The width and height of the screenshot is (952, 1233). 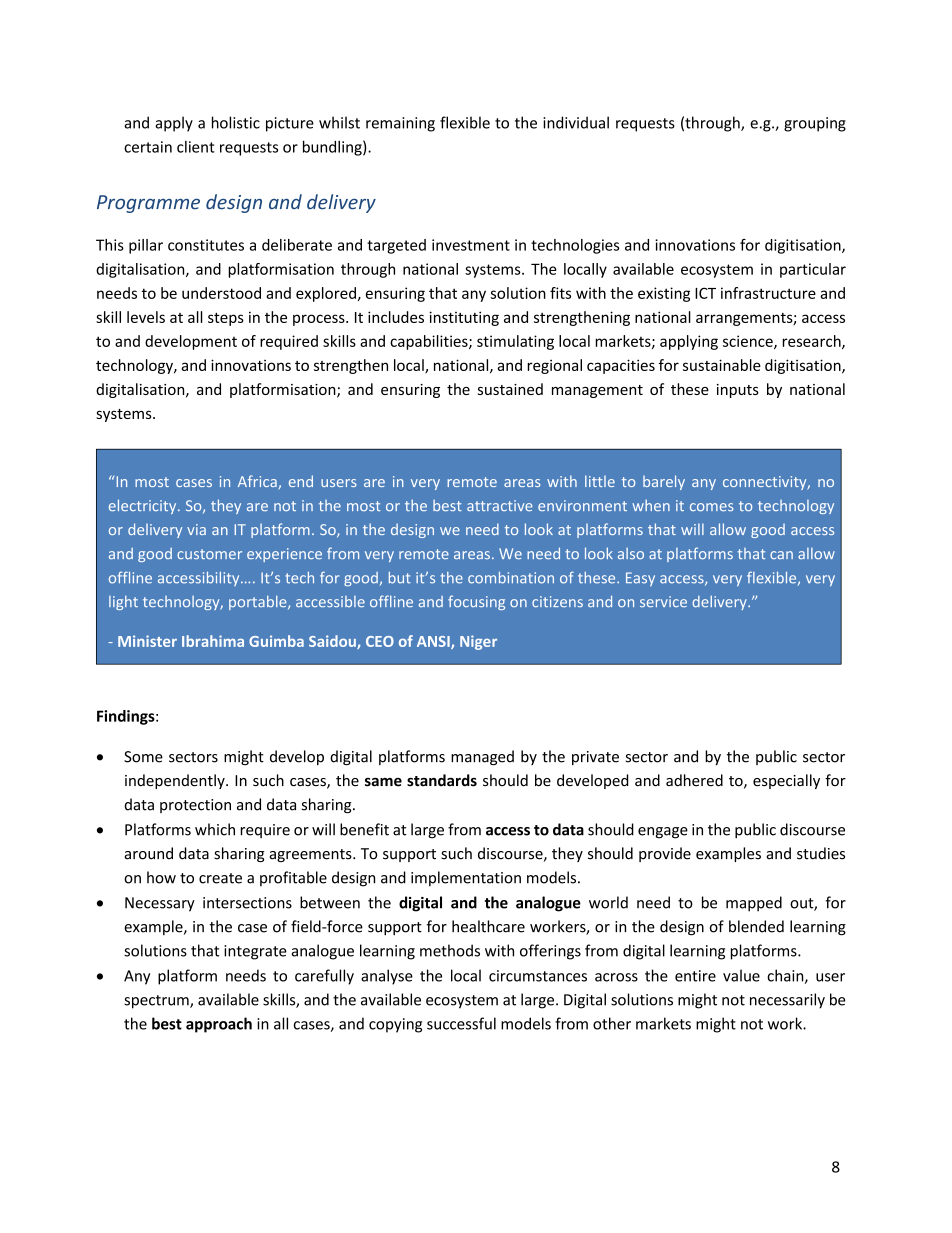 What do you see at coordinates (694, 780) in the screenshot?
I see `adhered` at bounding box center [694, 780].
